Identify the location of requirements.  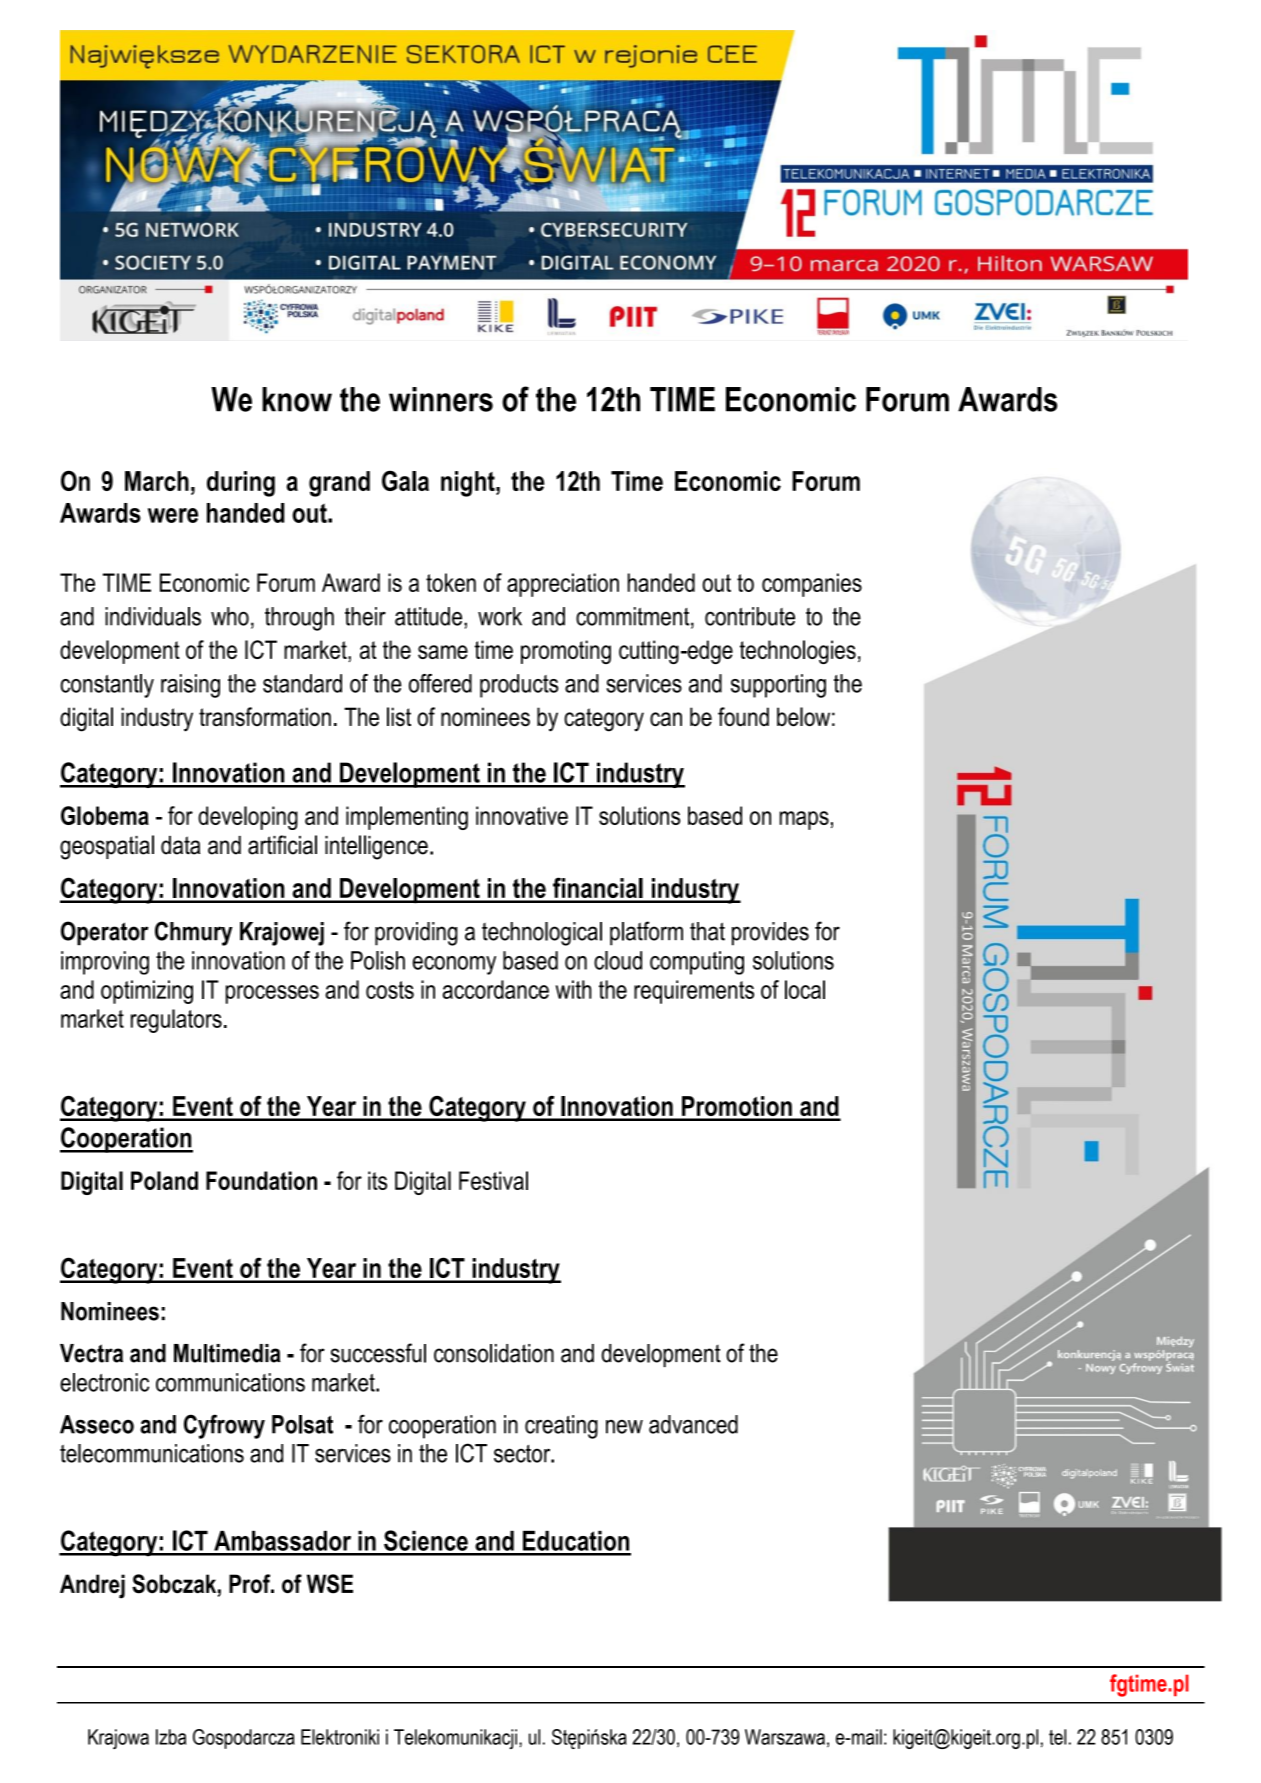
(694, 992).
